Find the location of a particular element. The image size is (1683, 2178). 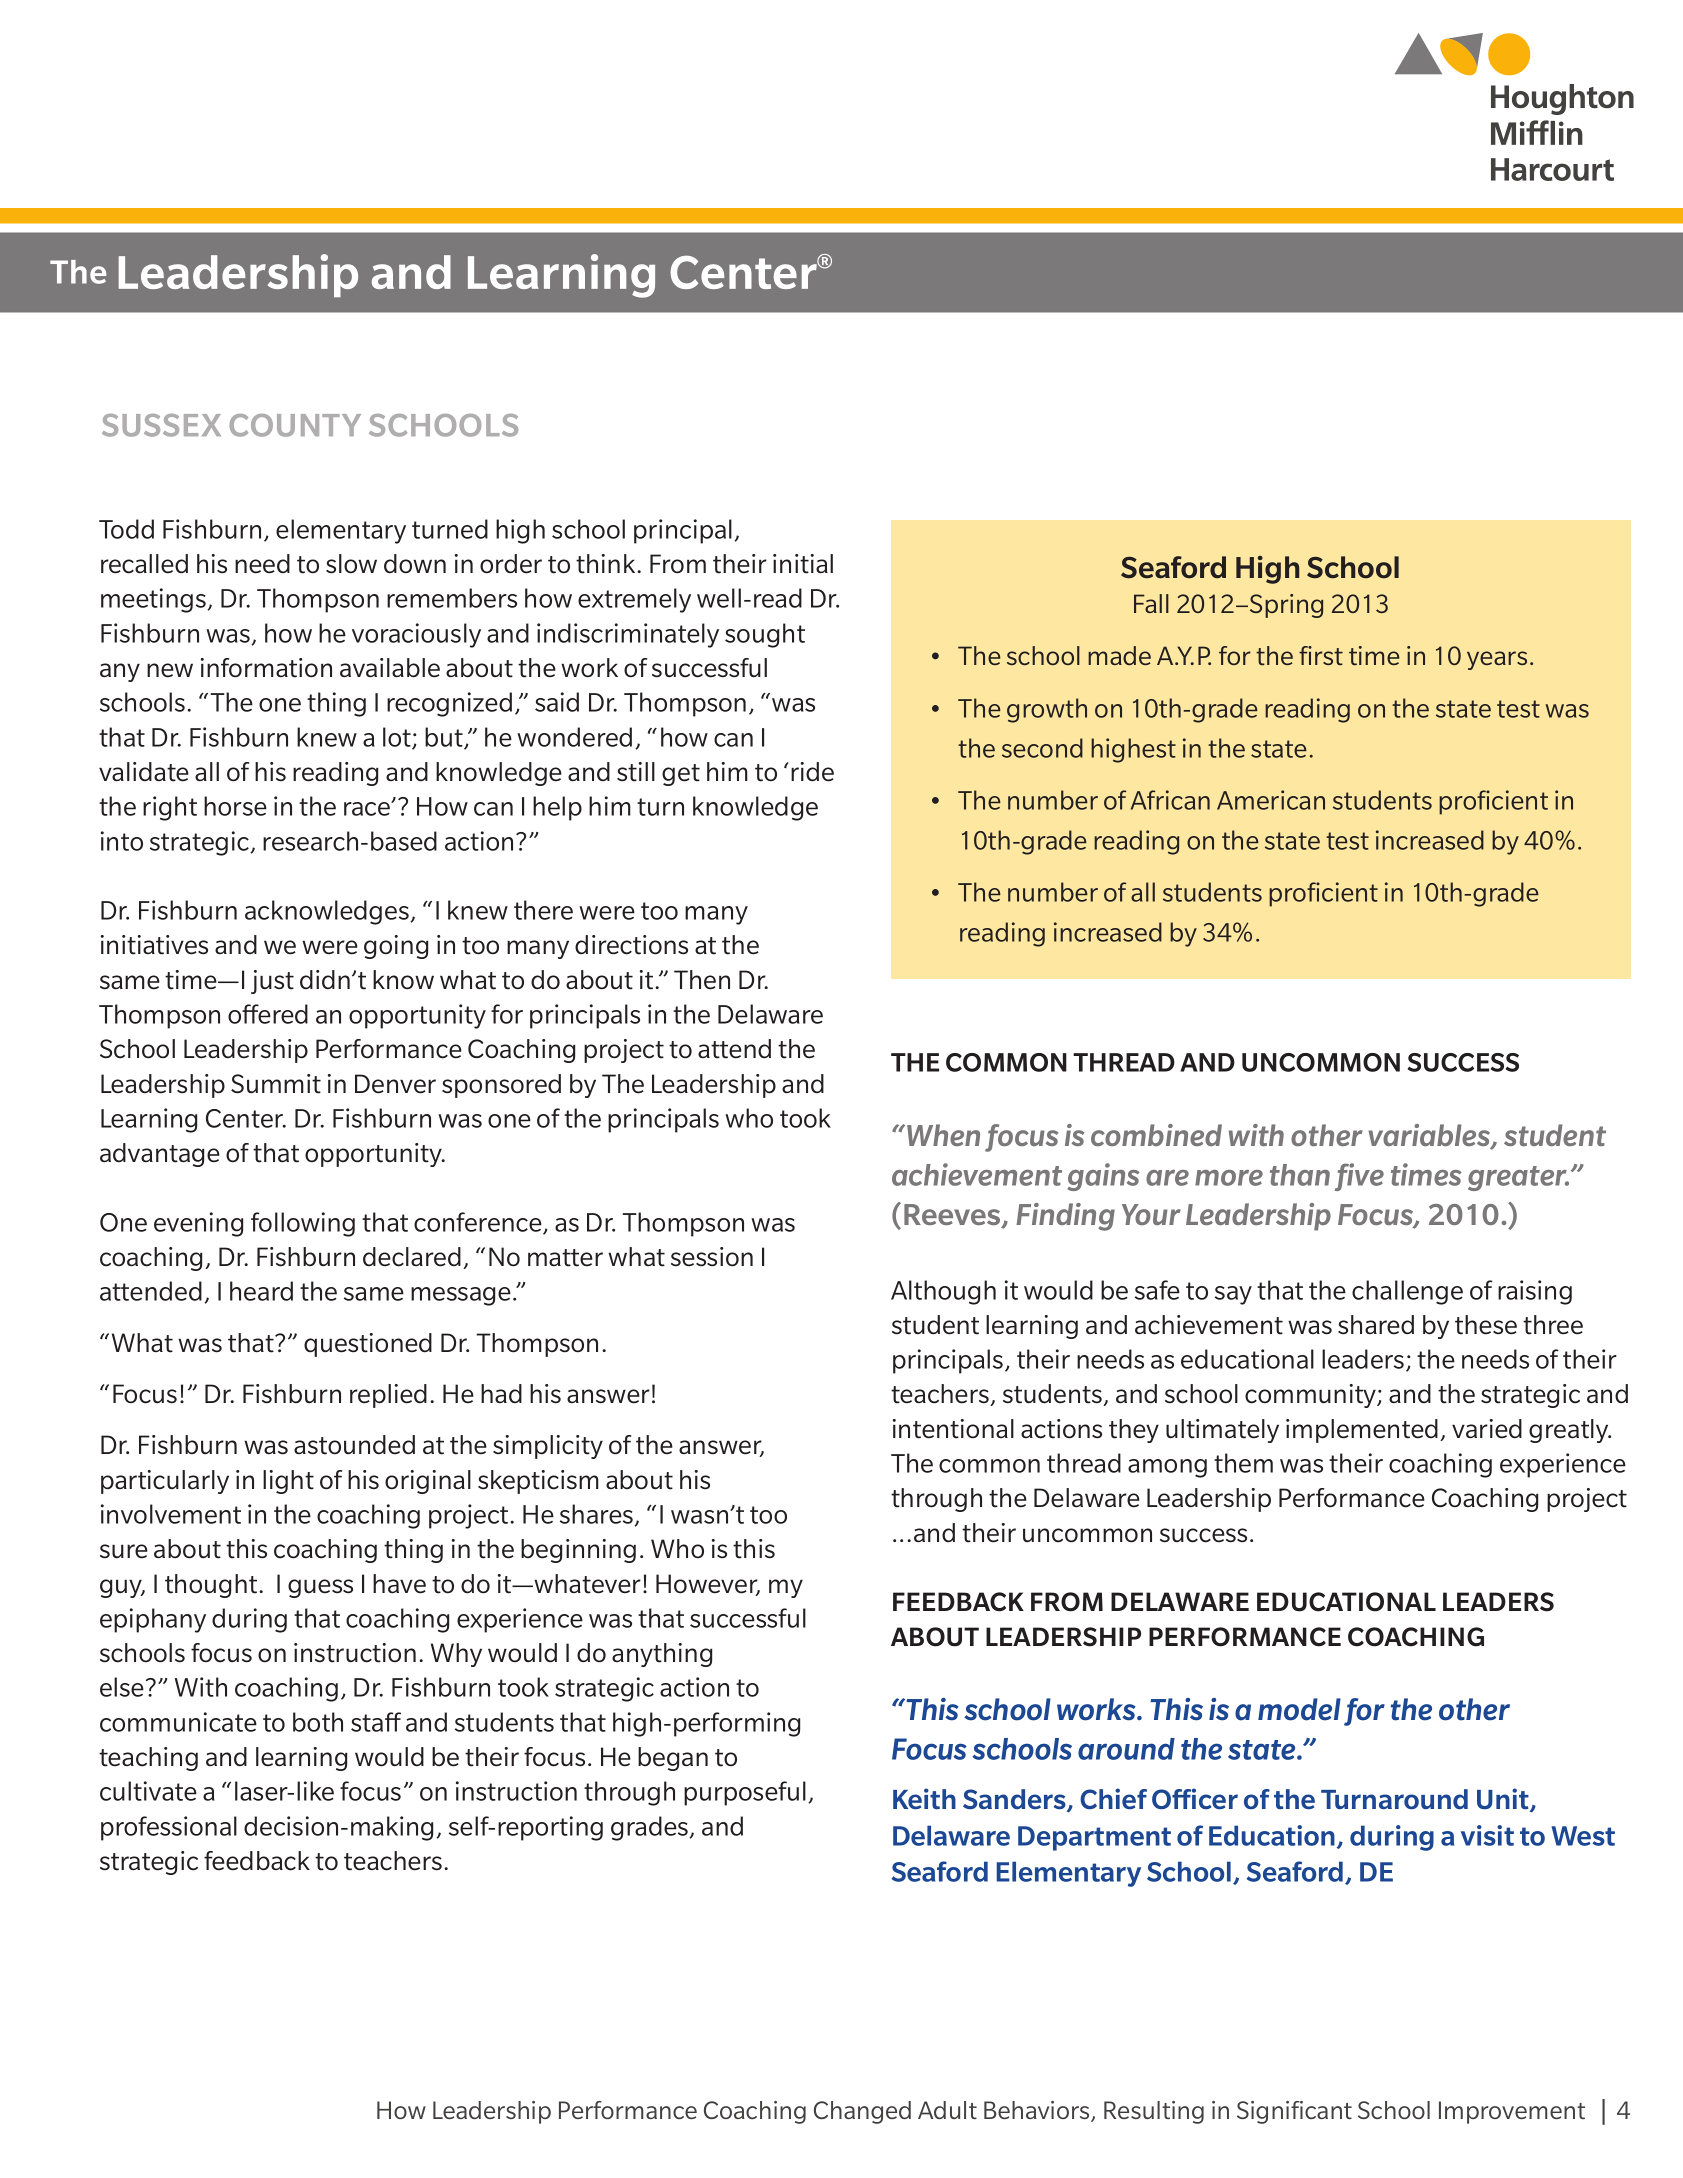

heard is located at coordinates (261, 1291).
